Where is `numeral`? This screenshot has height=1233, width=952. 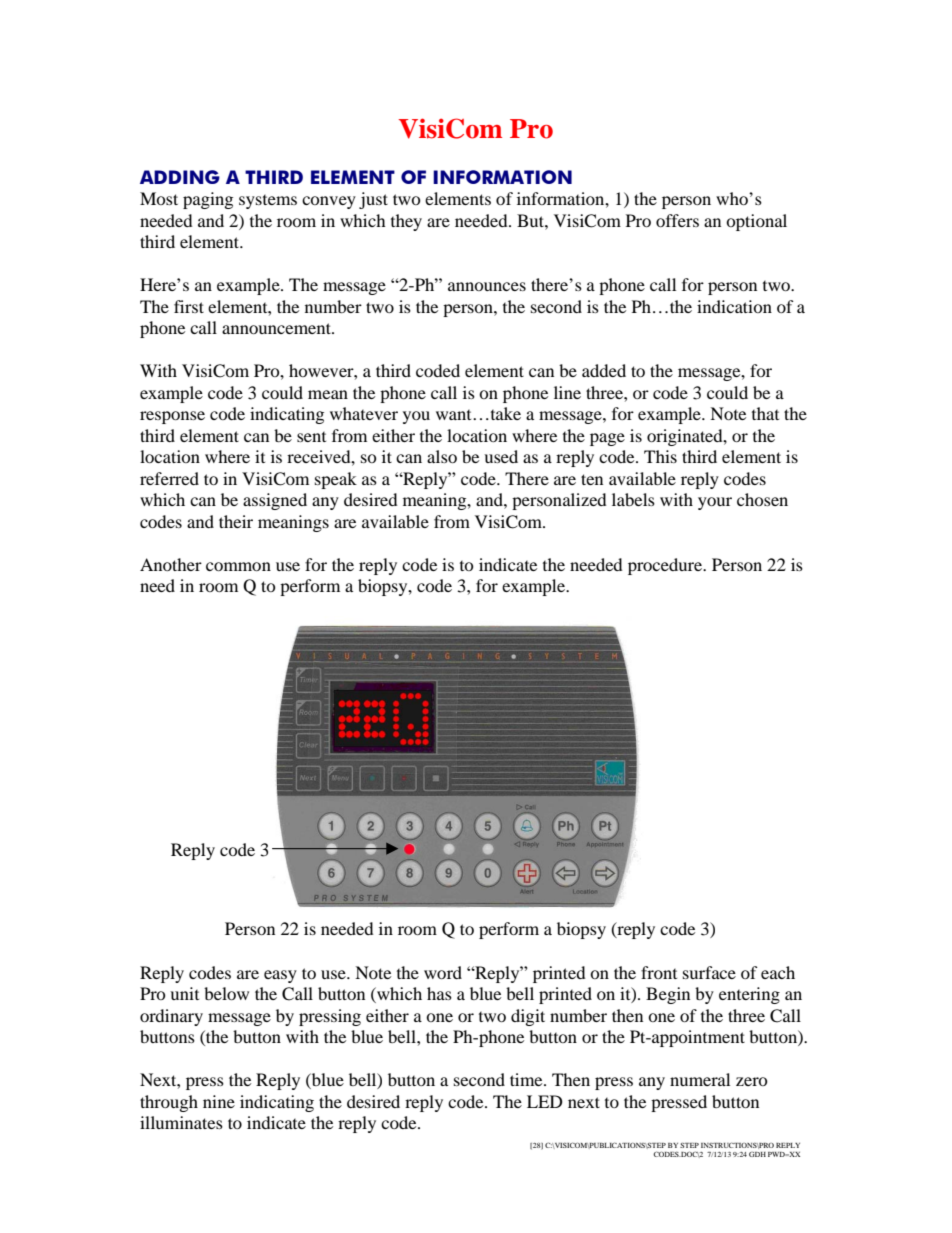 numeral is located at coordinates (700, 1079).
